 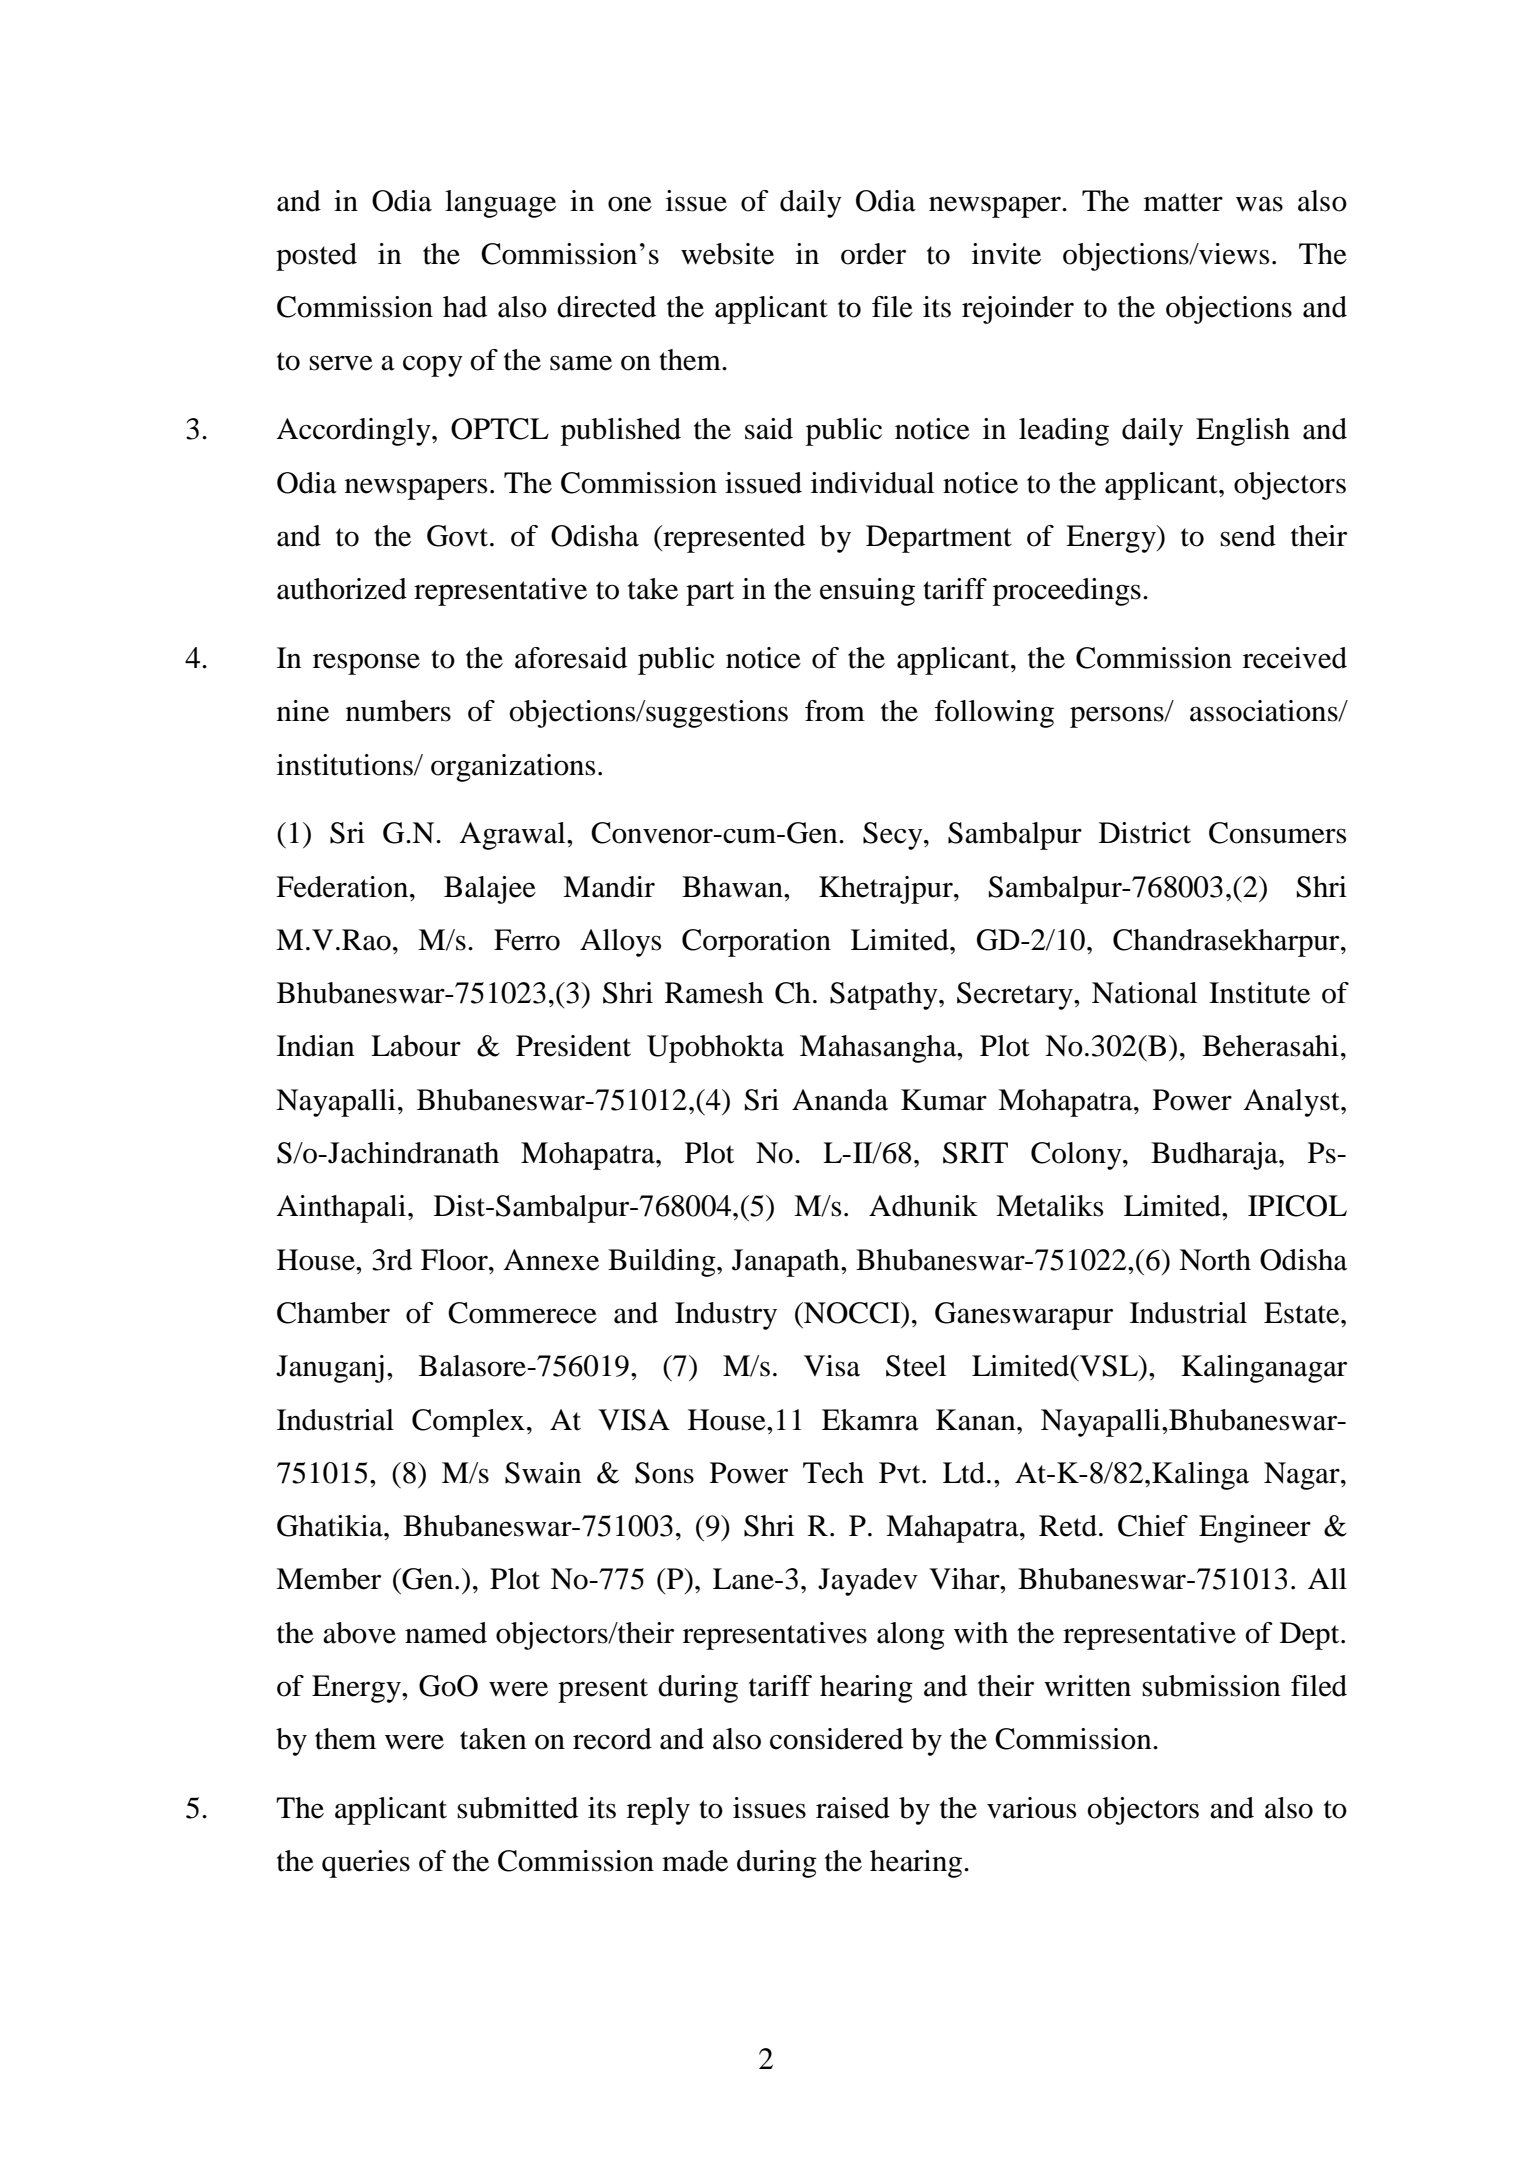 What do you see at coordinates (455, 1260) in the document?
I see `Floor` at bounding box center [455, 1260].
